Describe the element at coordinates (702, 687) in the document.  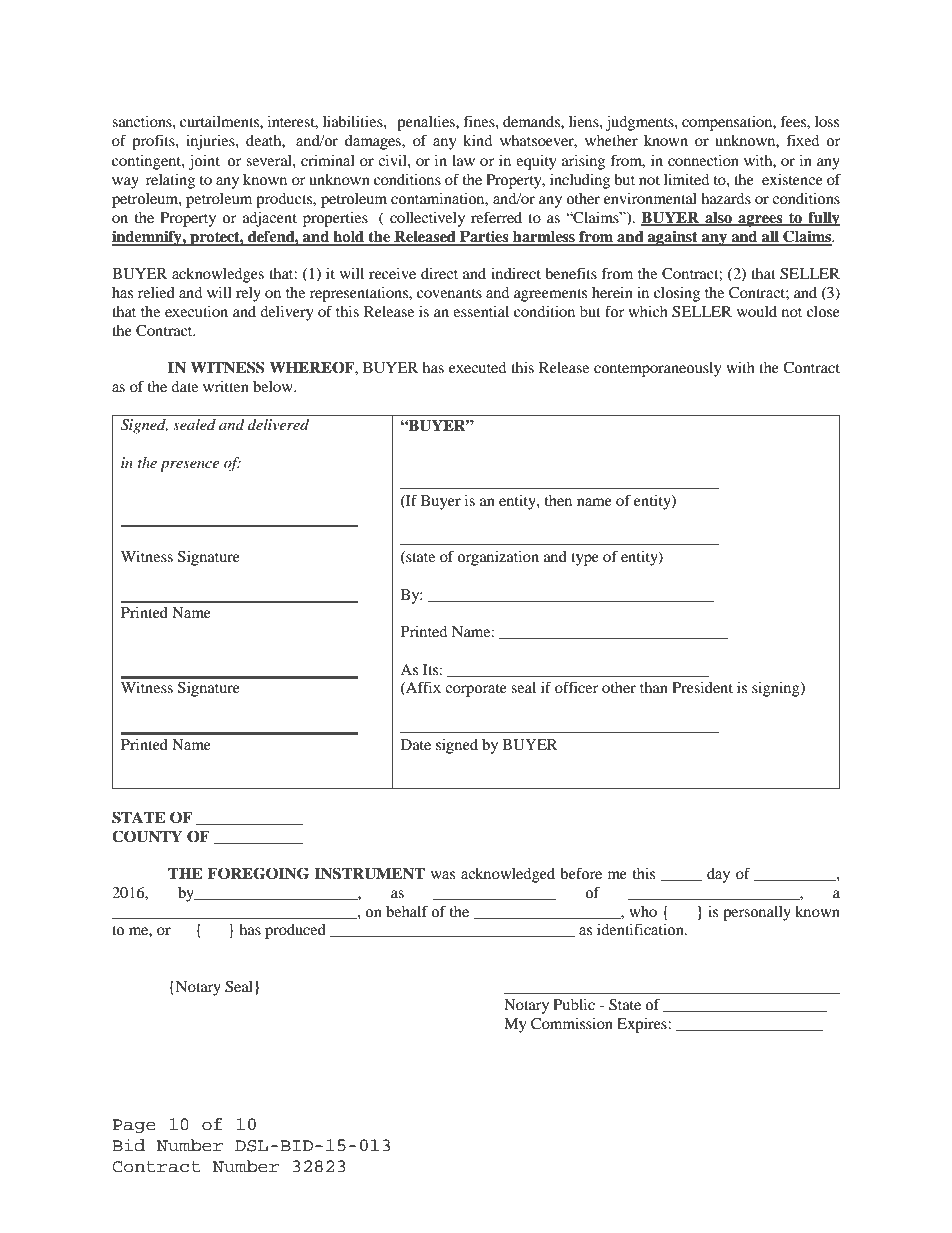
I see `President` at that location.
